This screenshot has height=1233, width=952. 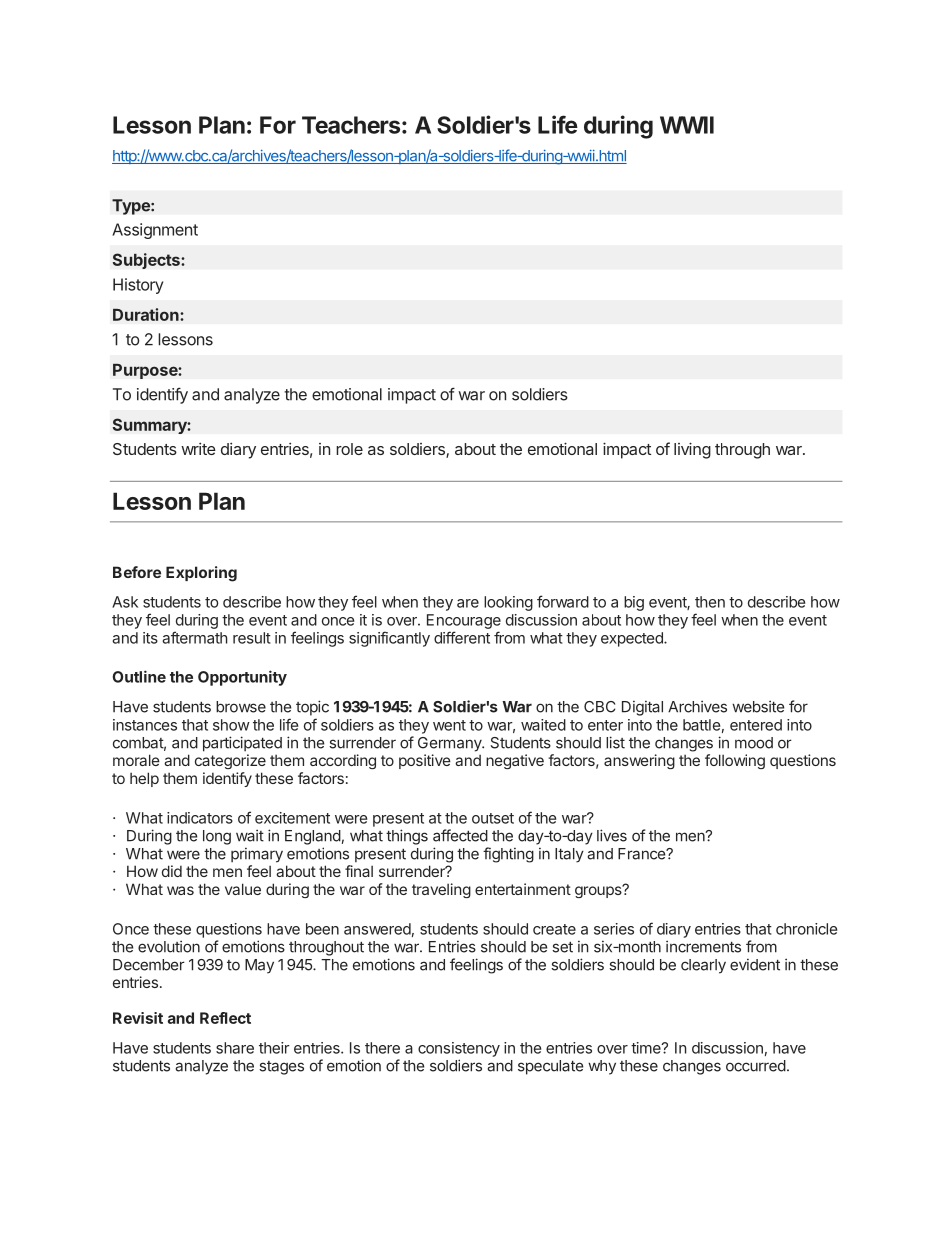 What do you see at coordinates (201, 574) in the screenshot?
I see `Exploring` at bounding box center [201, 574].
